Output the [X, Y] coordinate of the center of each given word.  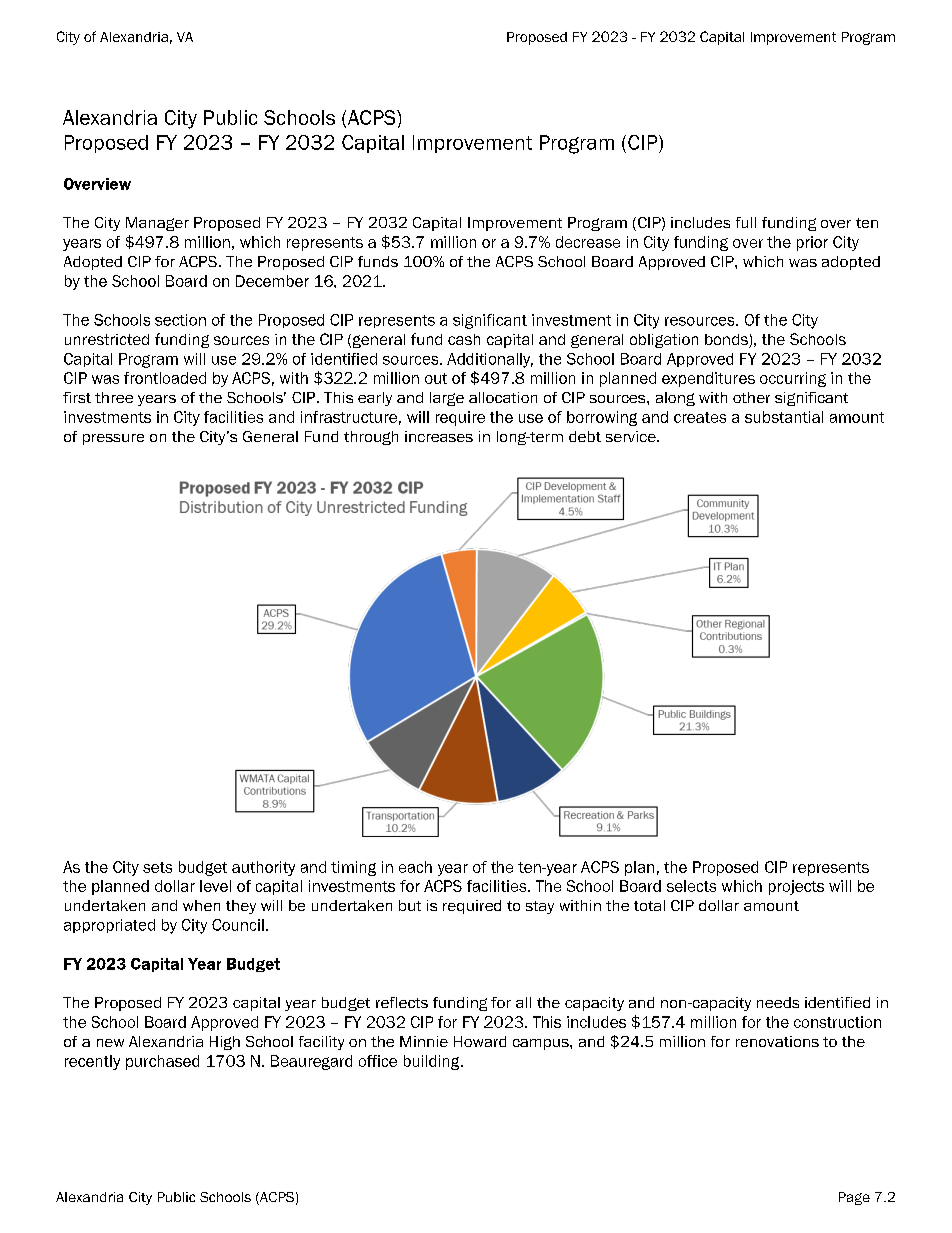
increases [439, 436]
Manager [157, 224]
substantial [784, 417]
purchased [162, 1062]
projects [796, 887]
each [415, 867]
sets [157, 867]
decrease [588, 242]
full [746, 222]
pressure [113, 439]
